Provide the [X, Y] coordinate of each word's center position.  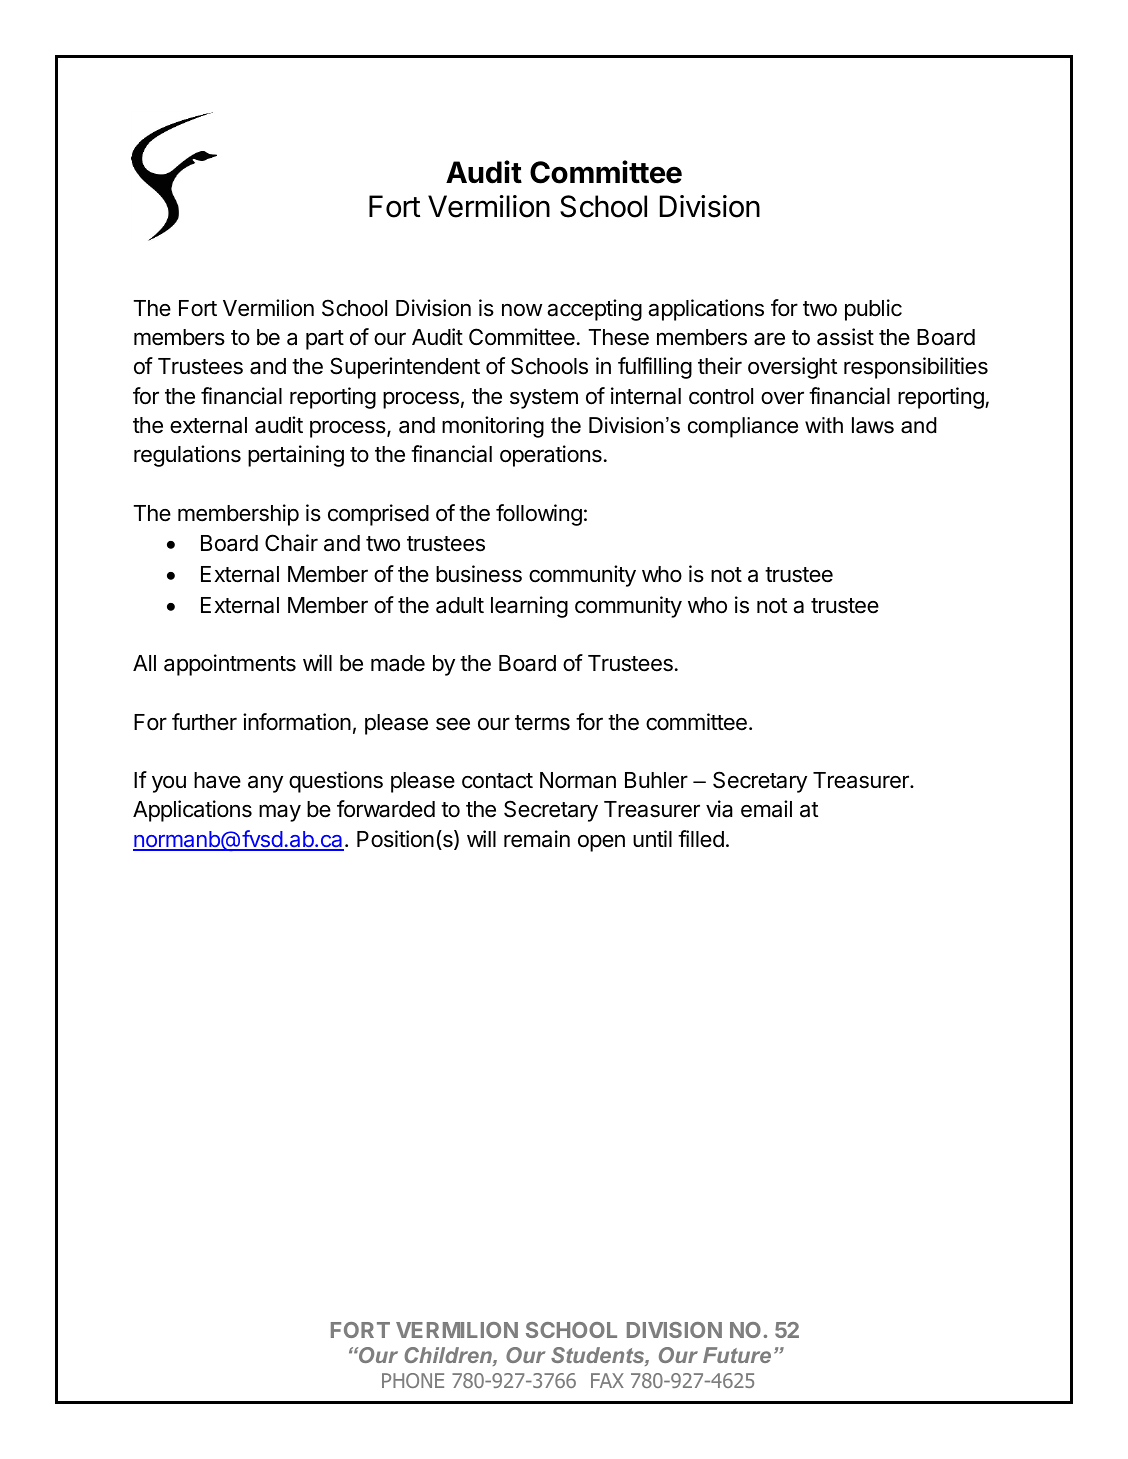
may [280, 813]
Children [449, 1356]
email [766, 809]
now [522, 310]
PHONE [413, 1380]
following [539, 515]
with [824, 425]
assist [845, 337]
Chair [291, 543]
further [204, 722]
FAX [607, 1380]
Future [737, 1355]
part [325, 340]
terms [542, 723]
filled [701, 839]
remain [537, 839]
